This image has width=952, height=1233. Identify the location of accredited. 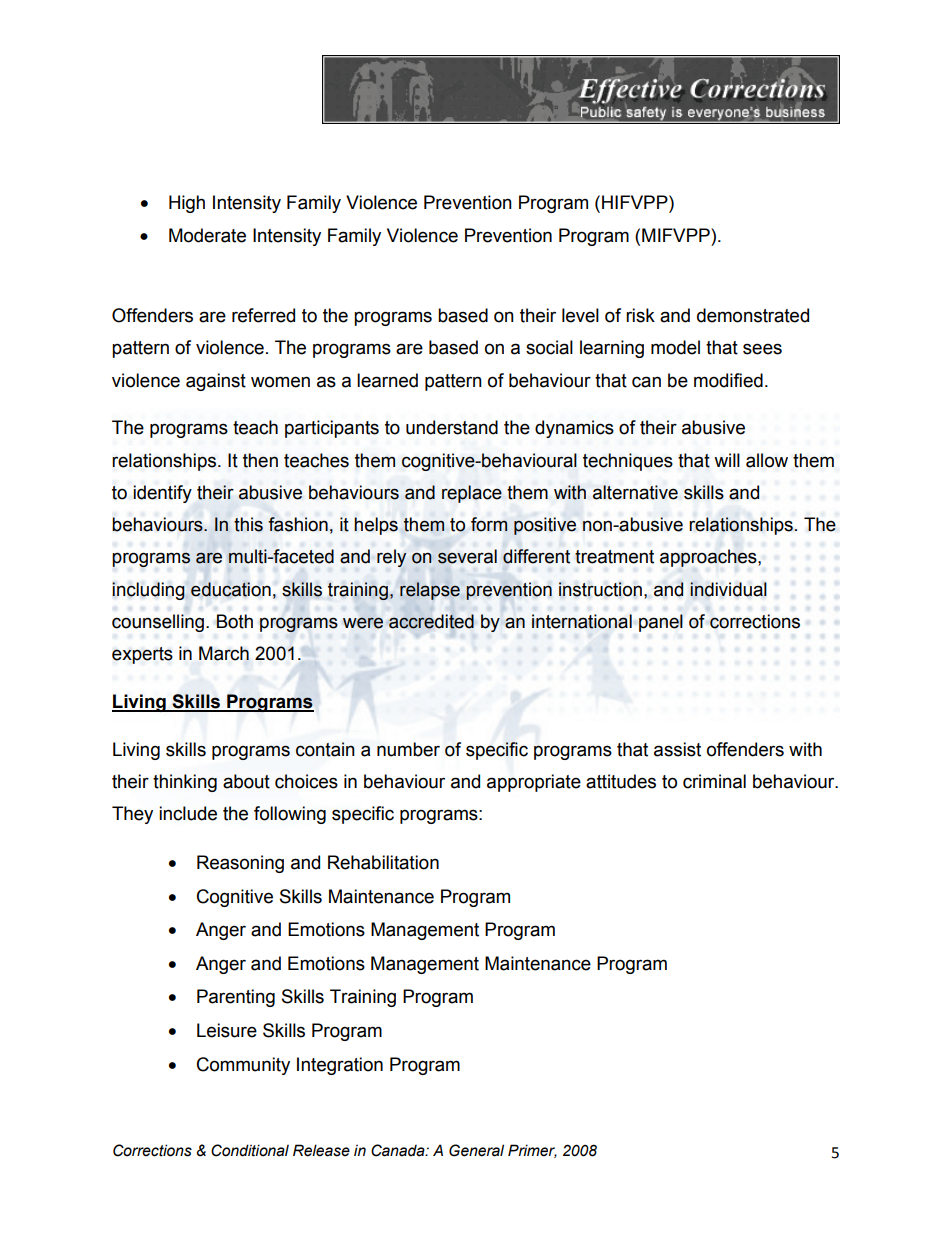
(431, 621).
